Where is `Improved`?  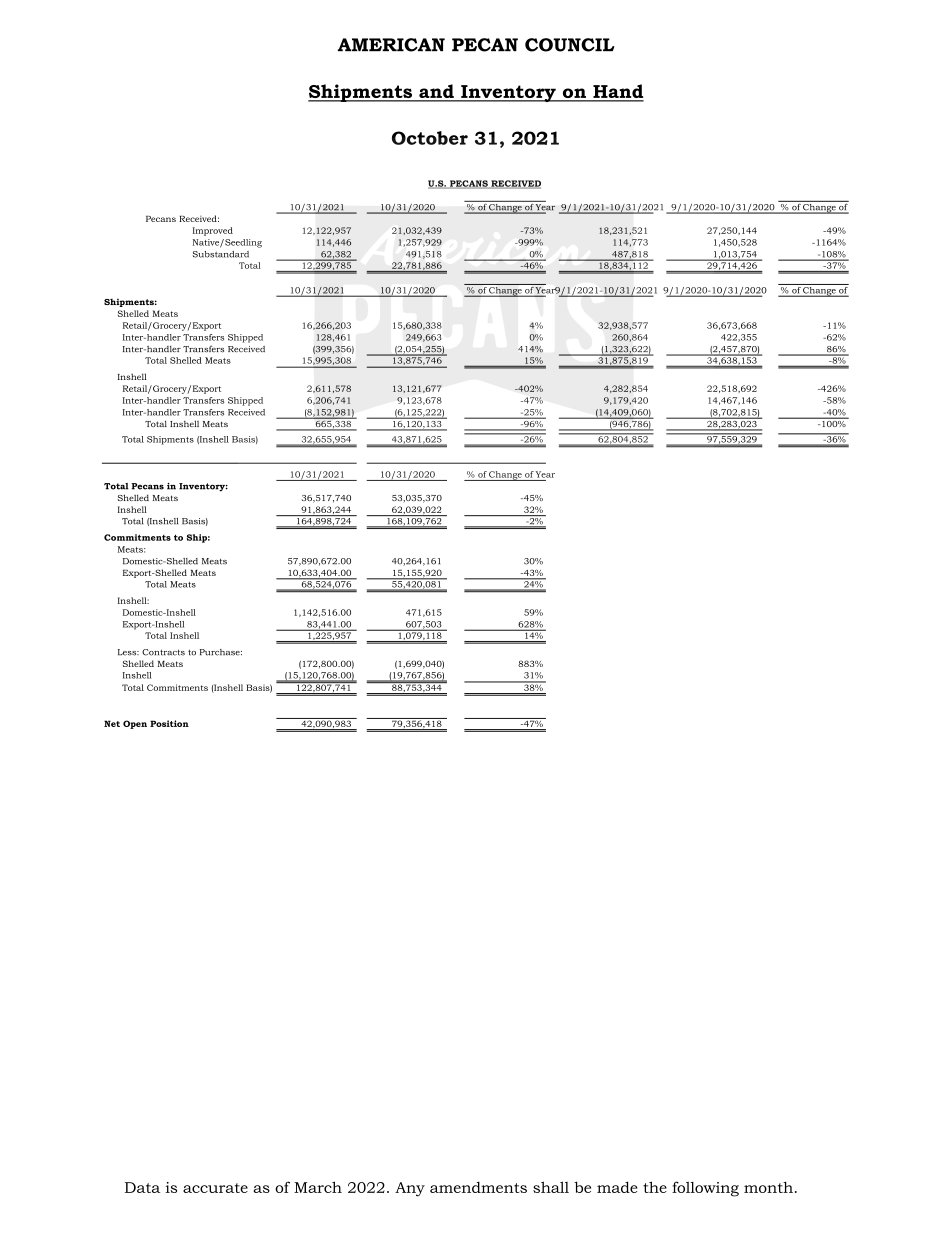 Improved is located at coordinates (213, 231).
